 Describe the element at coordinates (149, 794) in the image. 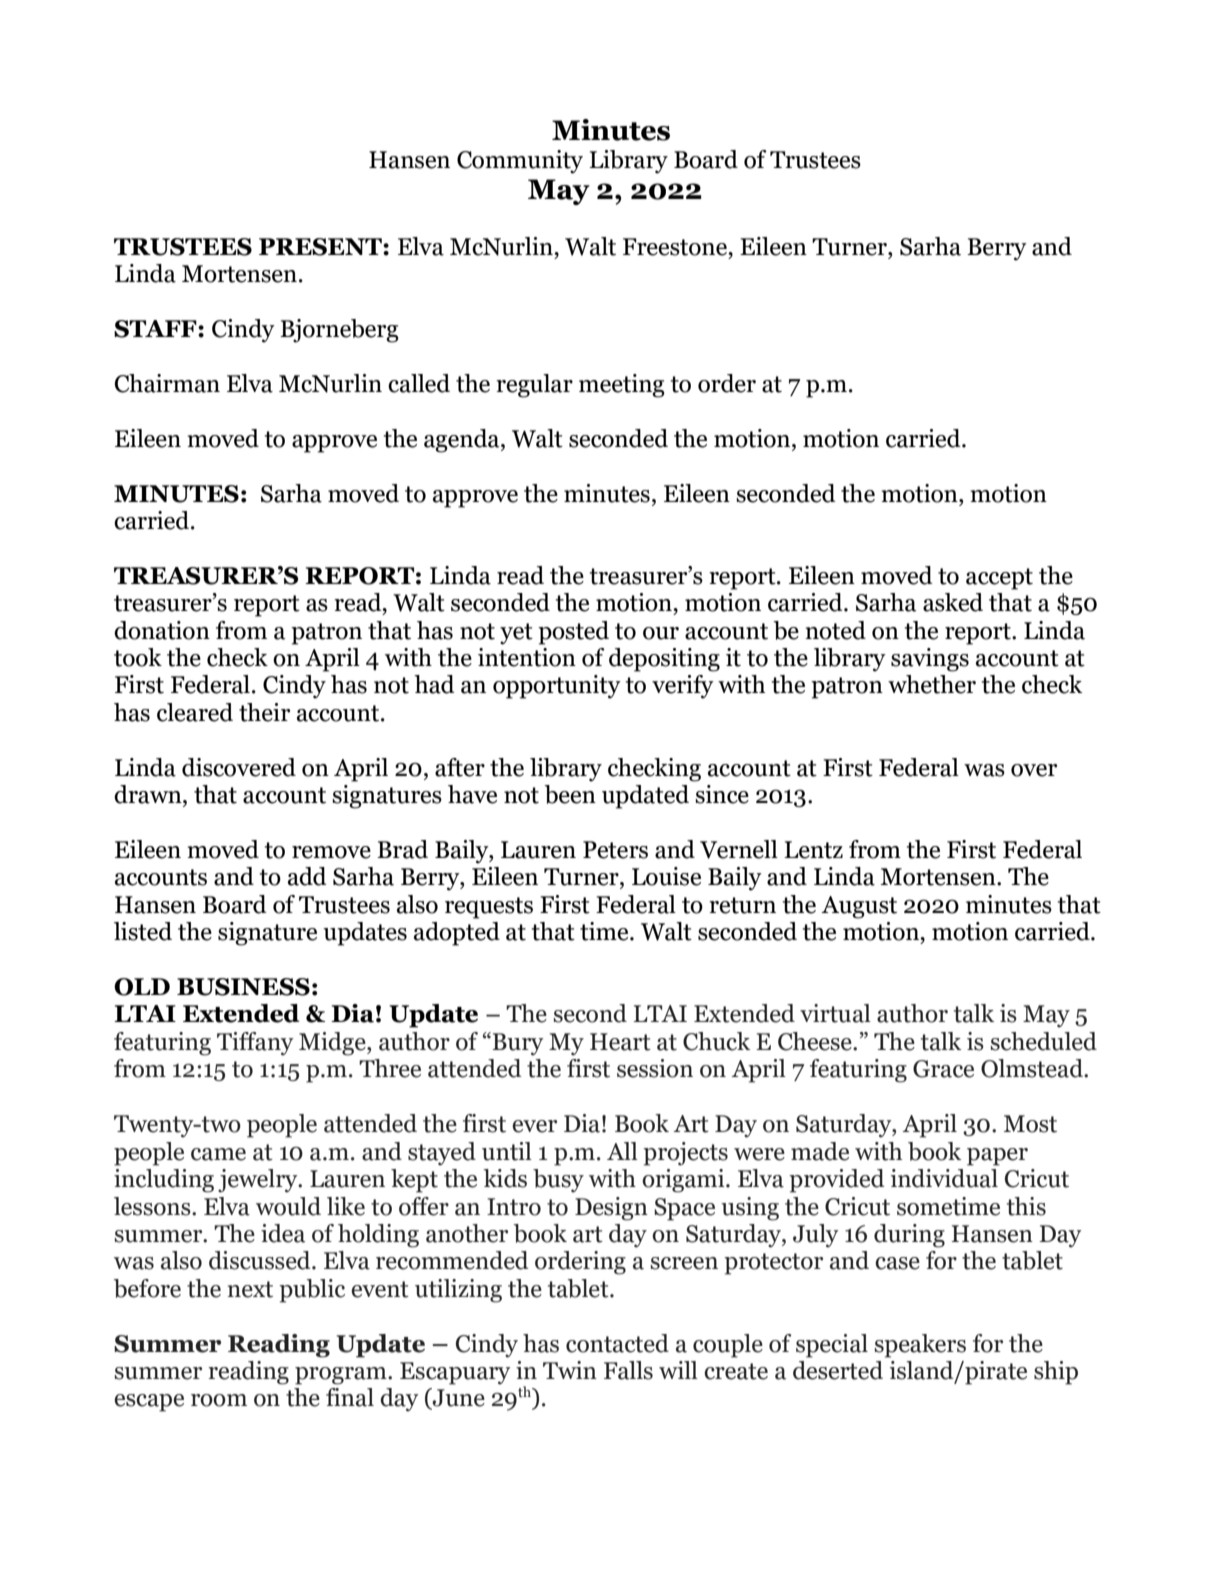

I see `drawn` at that location.
